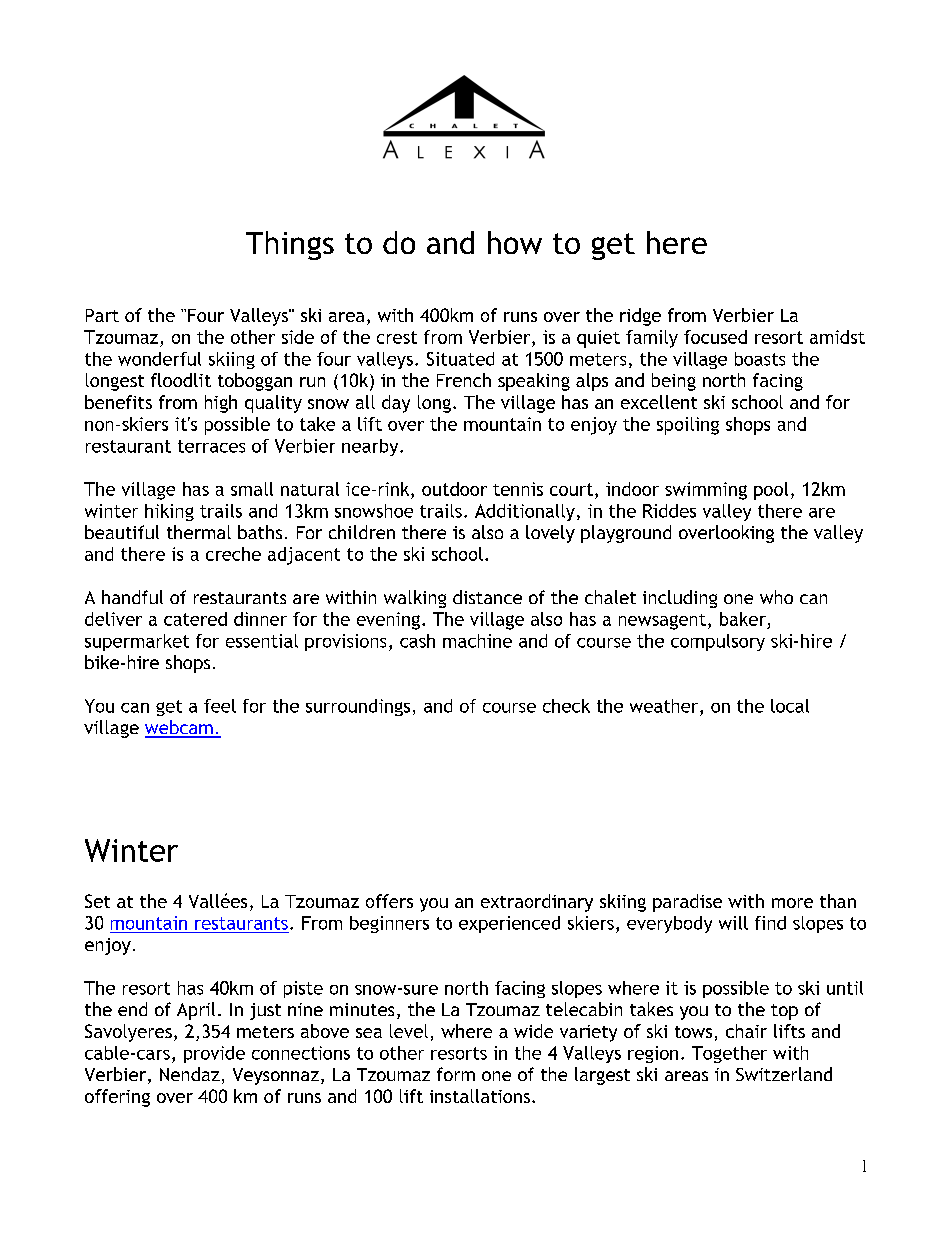 The image size is (952, 1233). I want to click on supermarket, so click(137, 642).
